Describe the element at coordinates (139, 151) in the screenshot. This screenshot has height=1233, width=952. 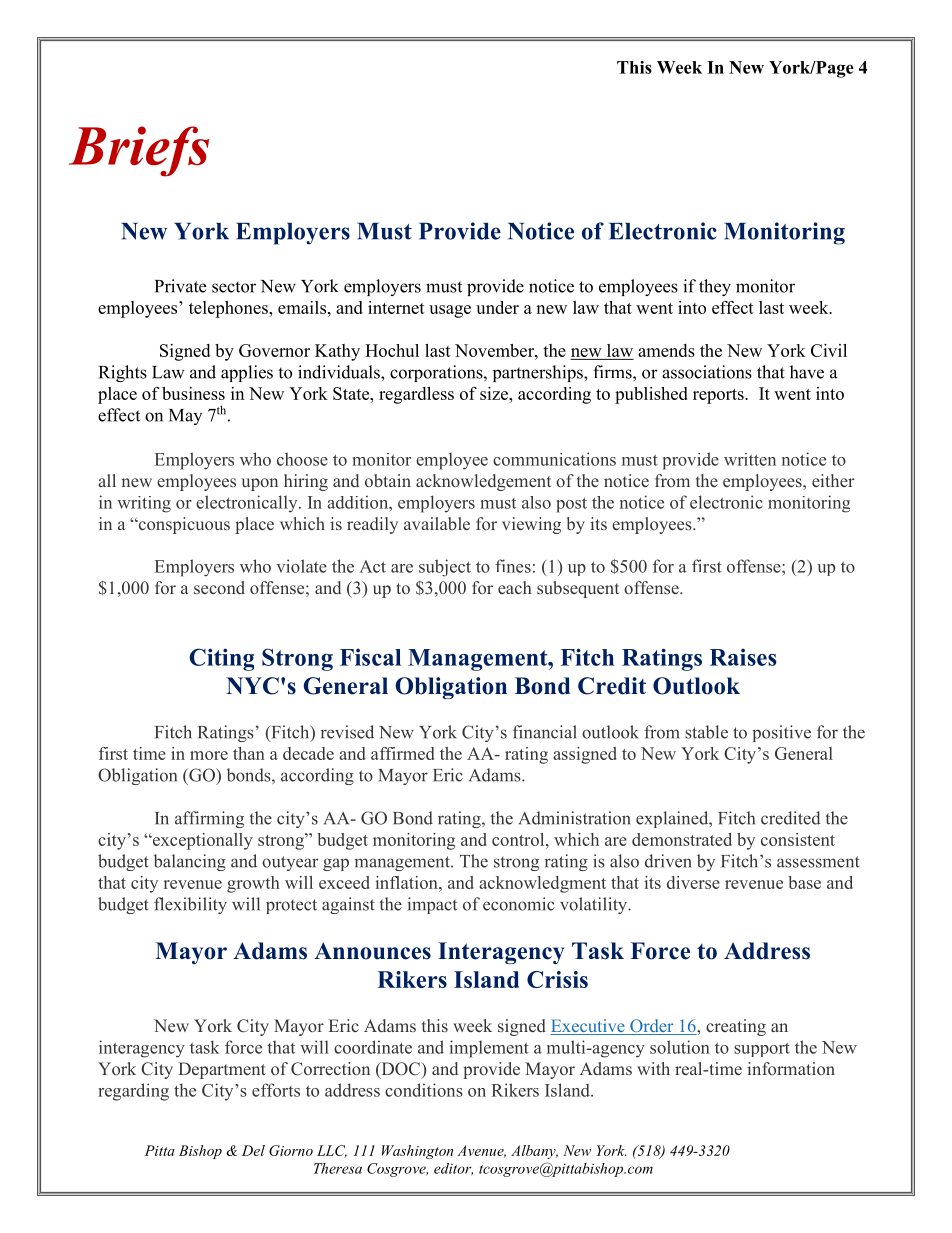
I see `Briefs` at that location.
